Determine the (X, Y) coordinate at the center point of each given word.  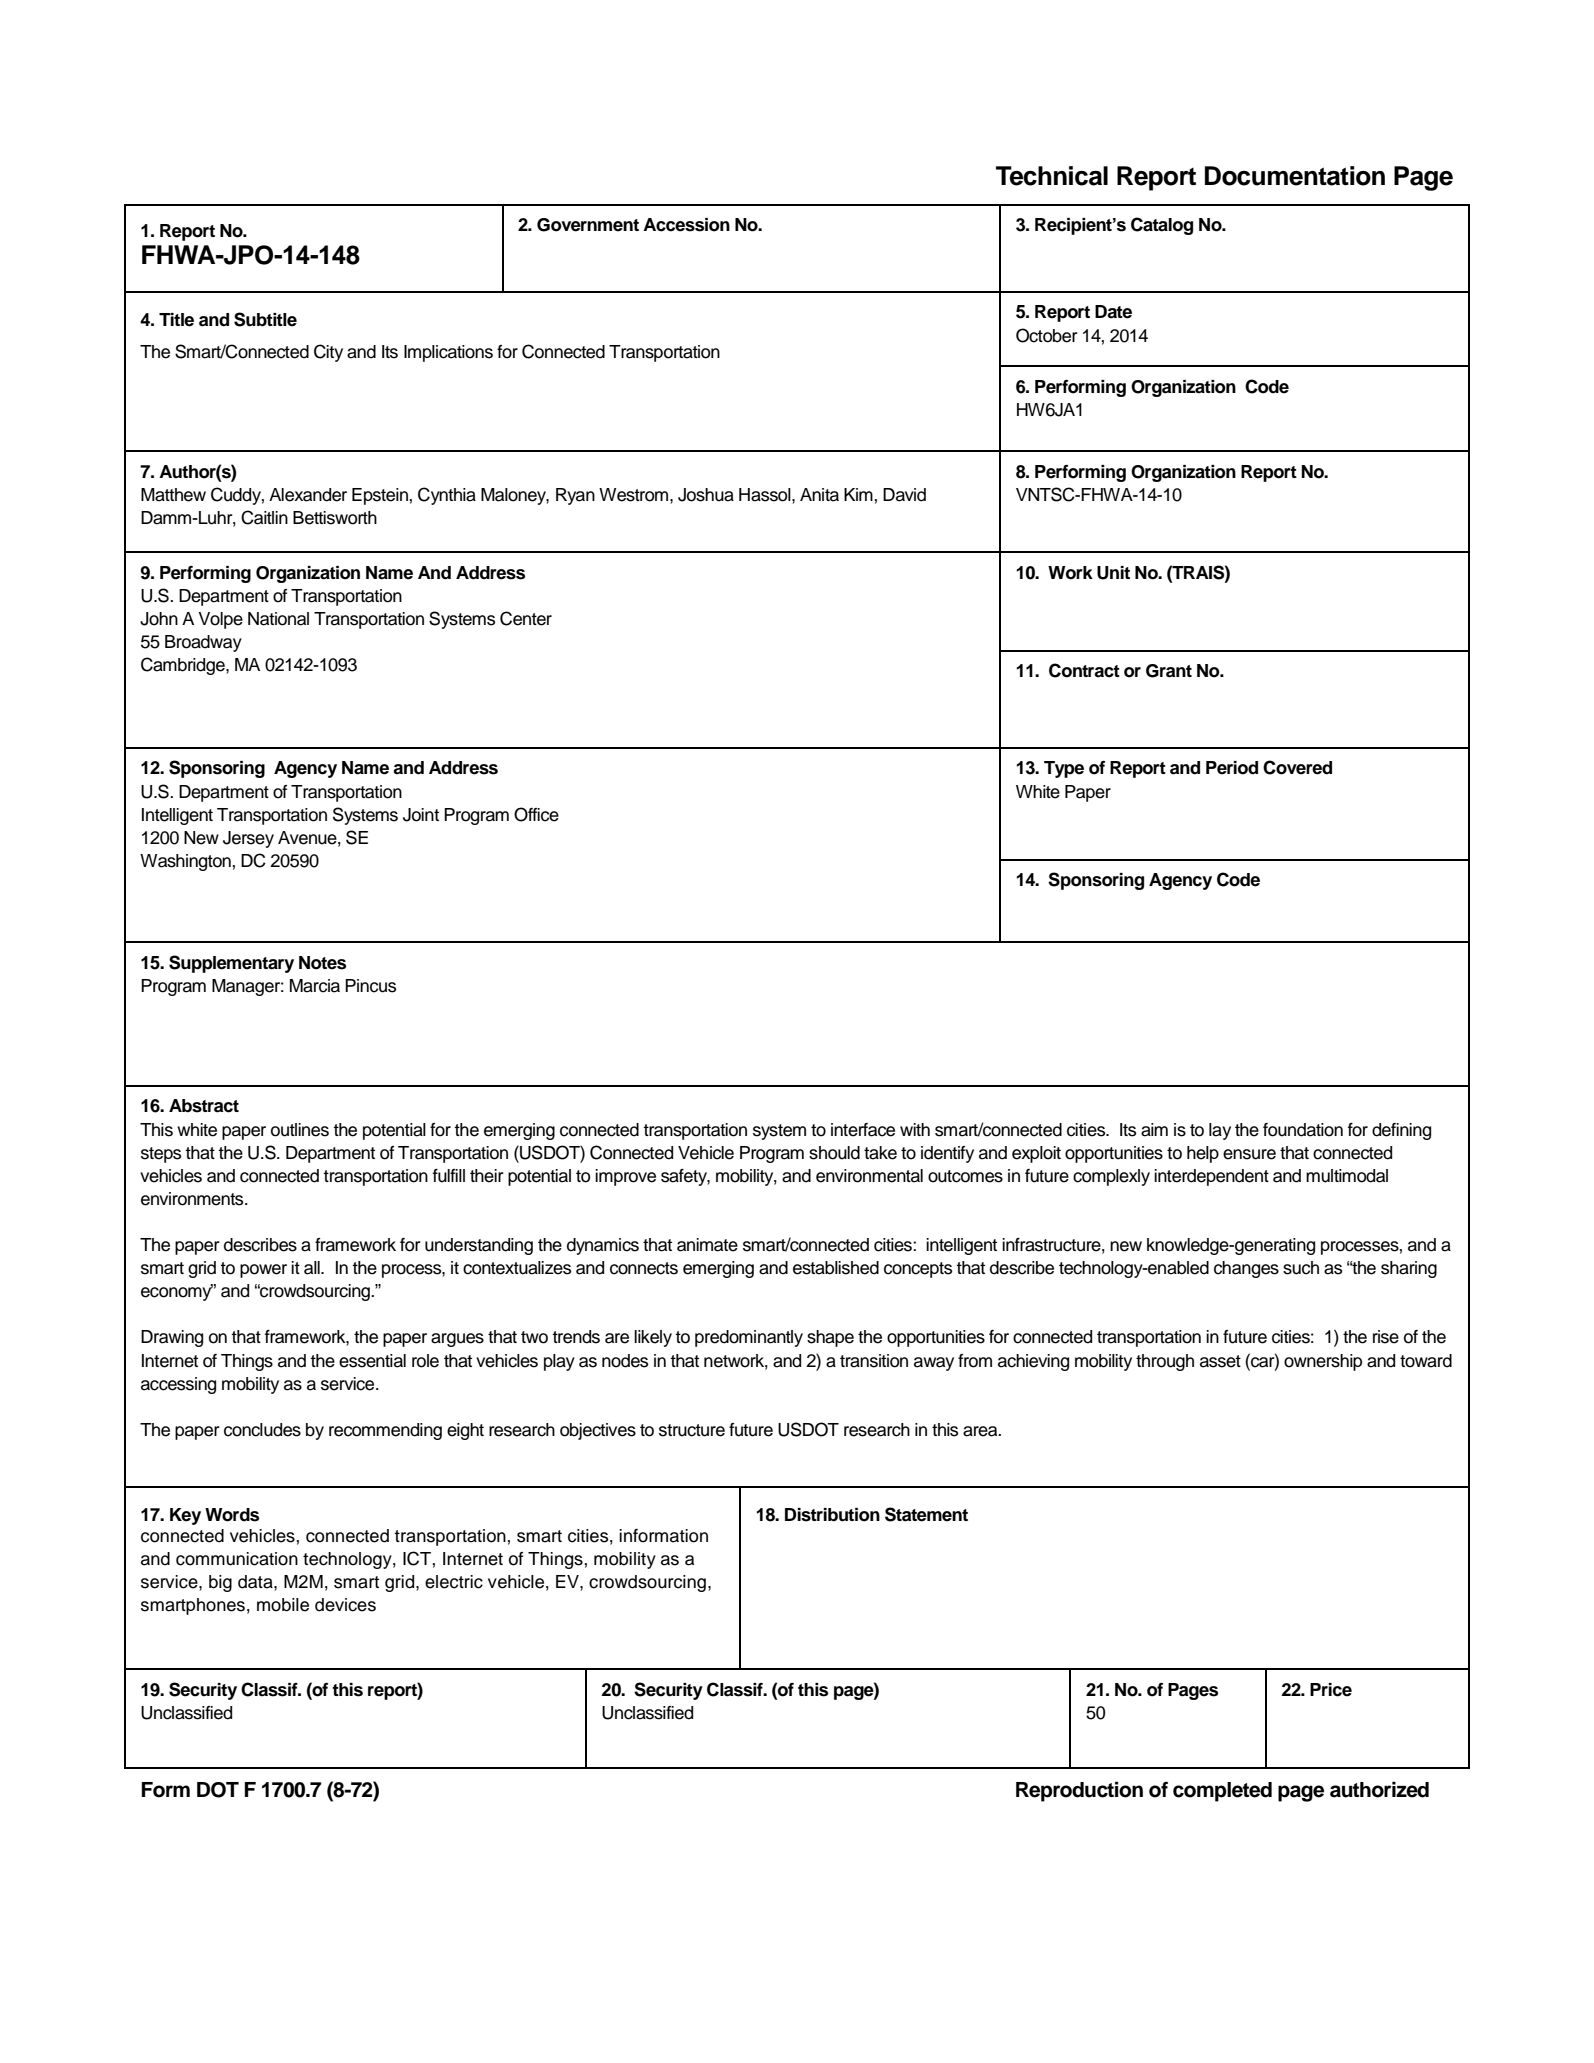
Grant (1169, 671)
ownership (1323, 1362)
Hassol (766, 495)
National (278, 619)
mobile (283, 1605)
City (328, 353)
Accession (686, 225)
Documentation (1295, 176)
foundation (1303, 1130)
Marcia (315, 986)
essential (372, 1361)
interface (863, 1130)
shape (830, 1338)
